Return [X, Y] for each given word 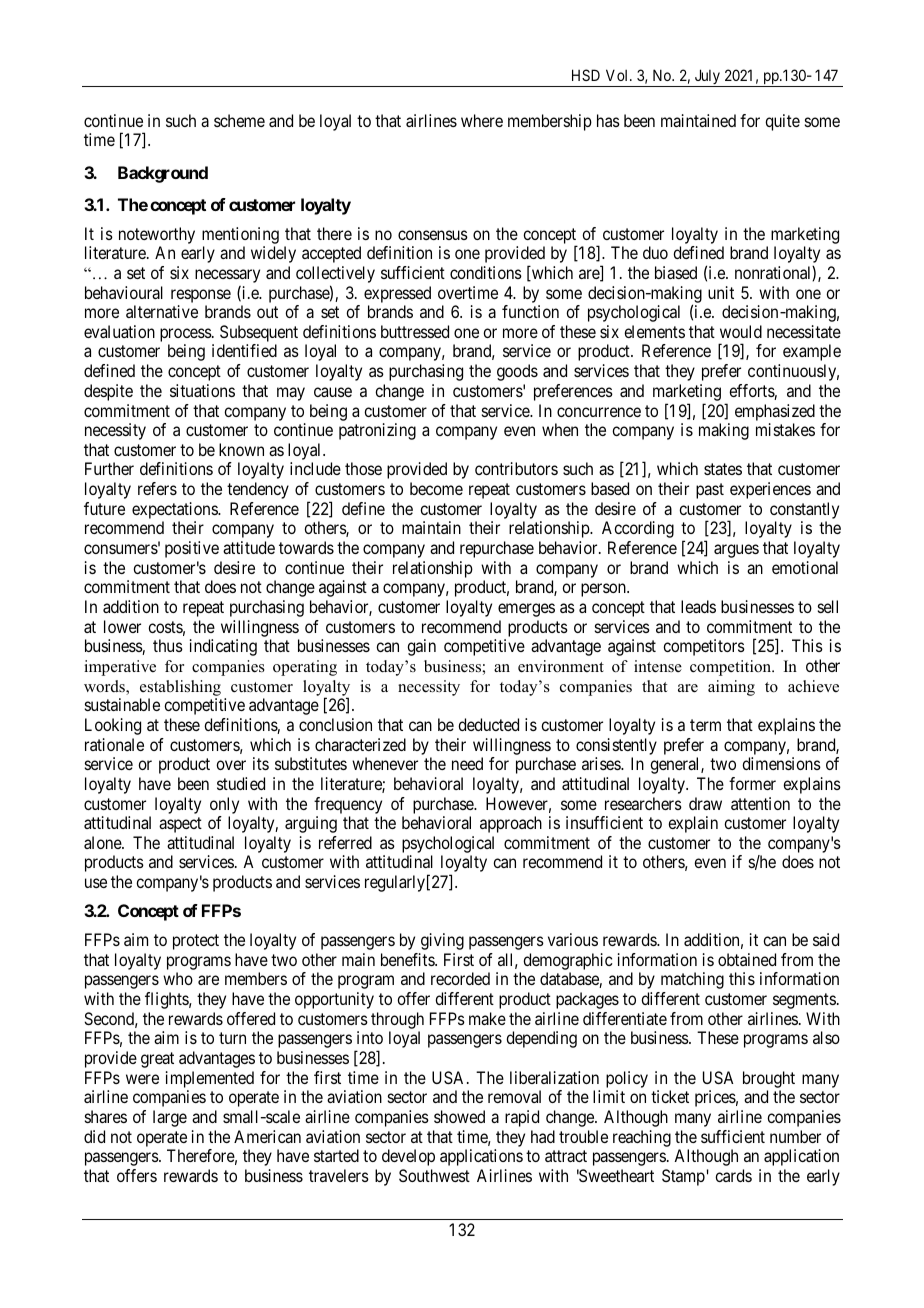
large [170, 1118]
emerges [526, 610]
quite [782, 122]
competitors [704, 647]
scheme [239, 120]
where [482, 120]
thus [168, 645]
